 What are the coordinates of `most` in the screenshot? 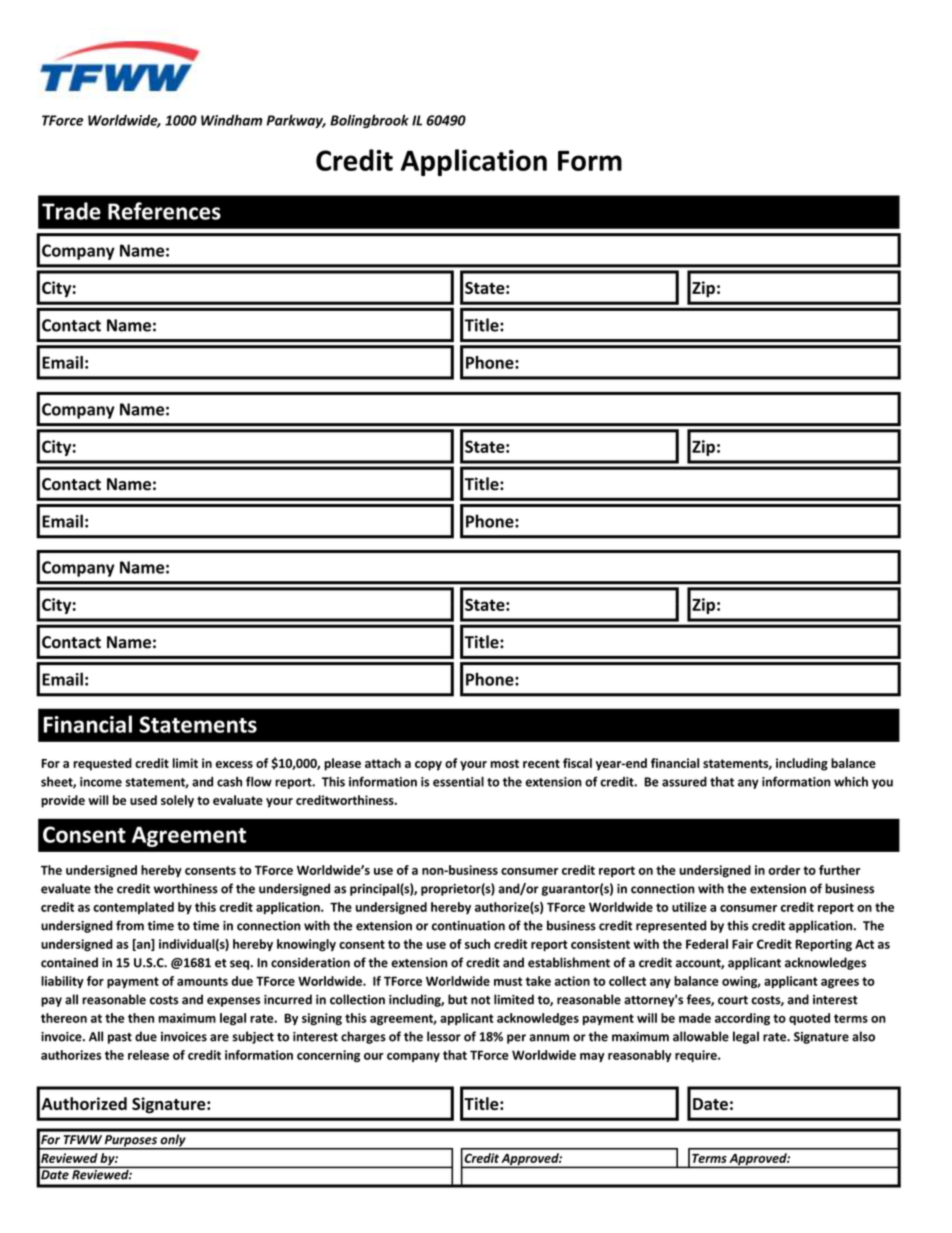 It's located at (504, 763).
